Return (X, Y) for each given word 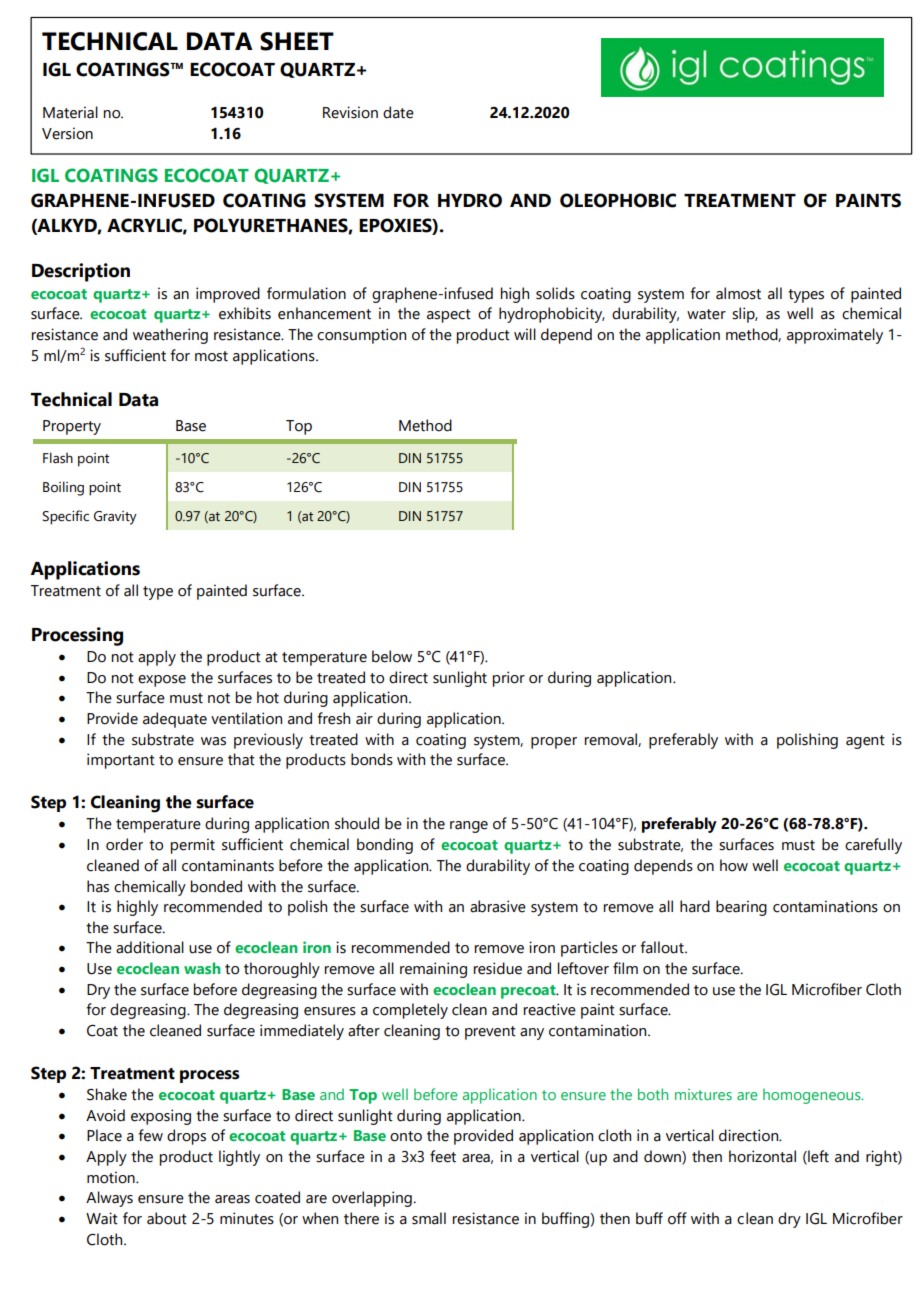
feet (443, 1156)
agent (865, 742)
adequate (175, 720)
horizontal (762, 1156)
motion (112, 1177)
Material (70, 112)
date (398, 112)
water (706, 314)
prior (509, 679)
